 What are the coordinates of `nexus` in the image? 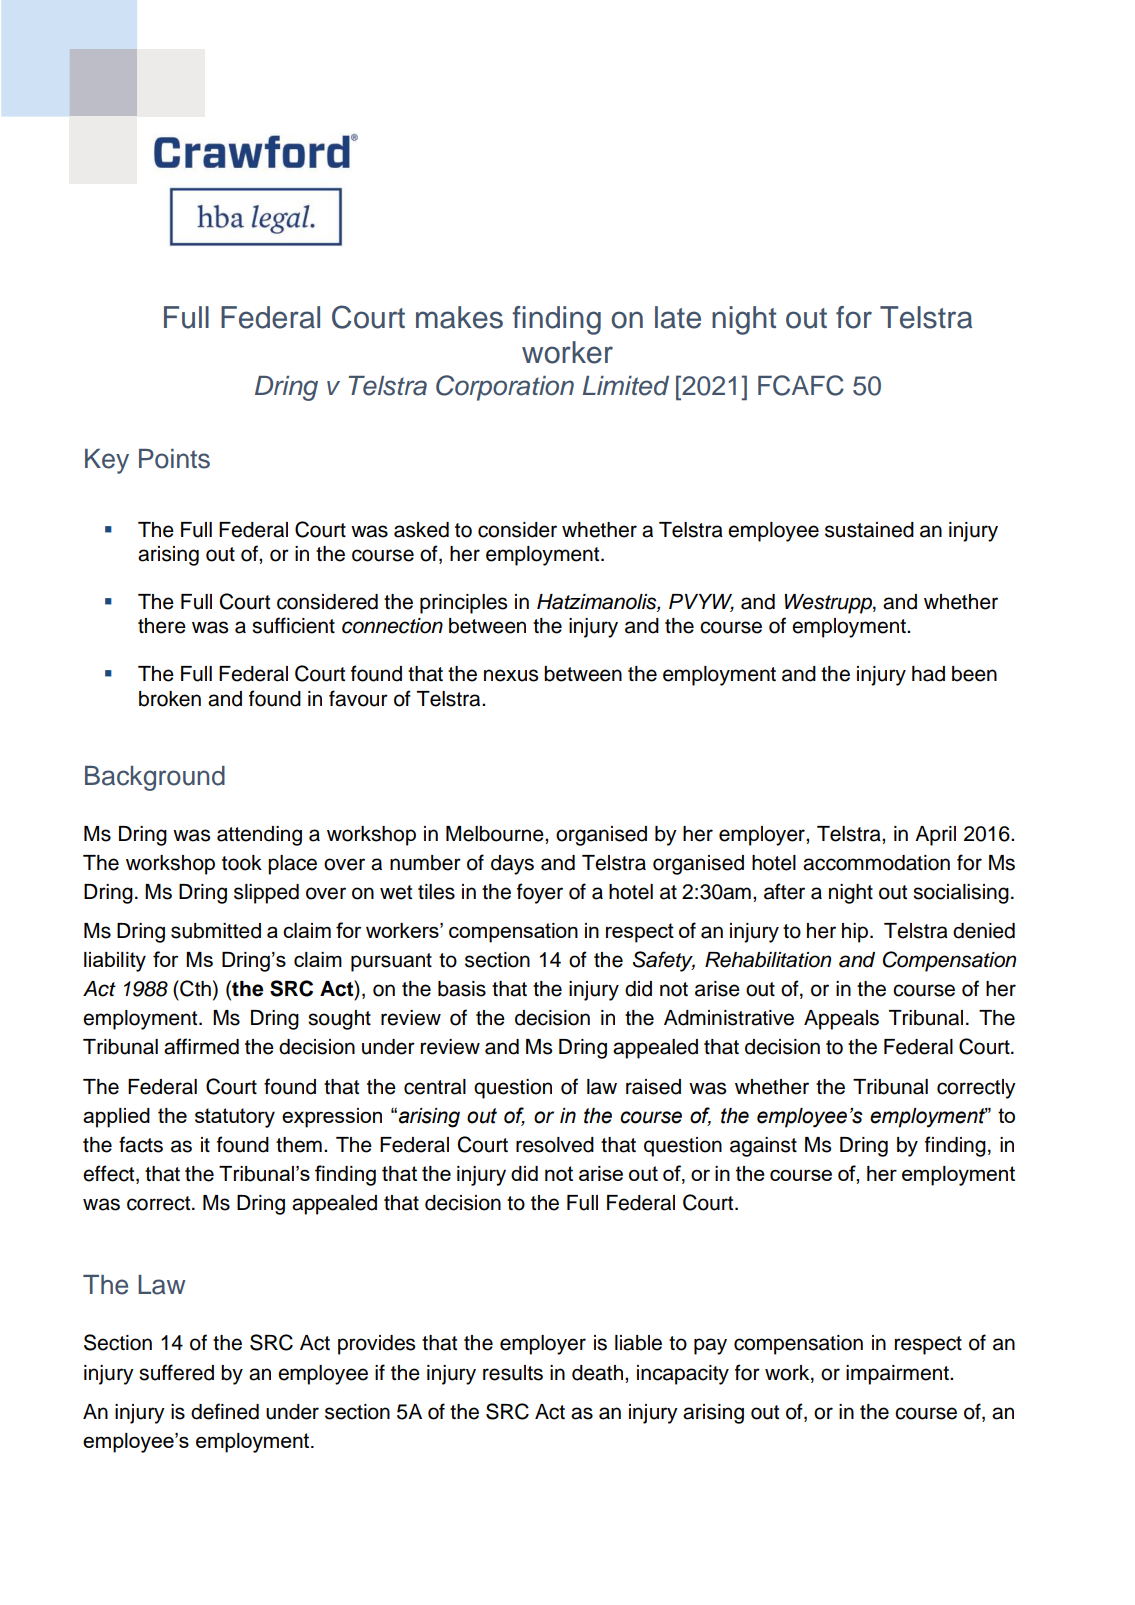 It's located at (511, 675).
